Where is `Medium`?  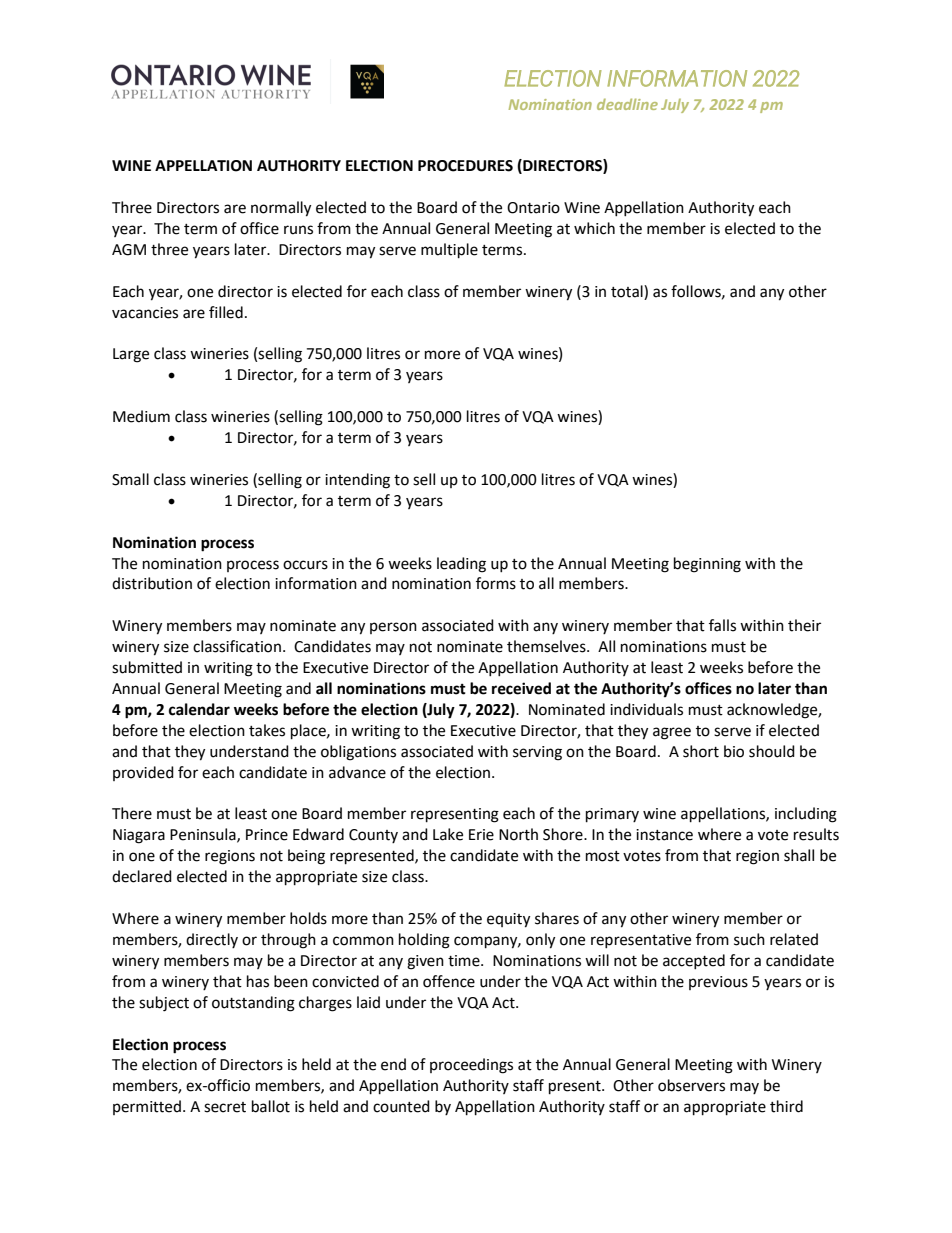 Medium is located at coordinates (141, 416).
